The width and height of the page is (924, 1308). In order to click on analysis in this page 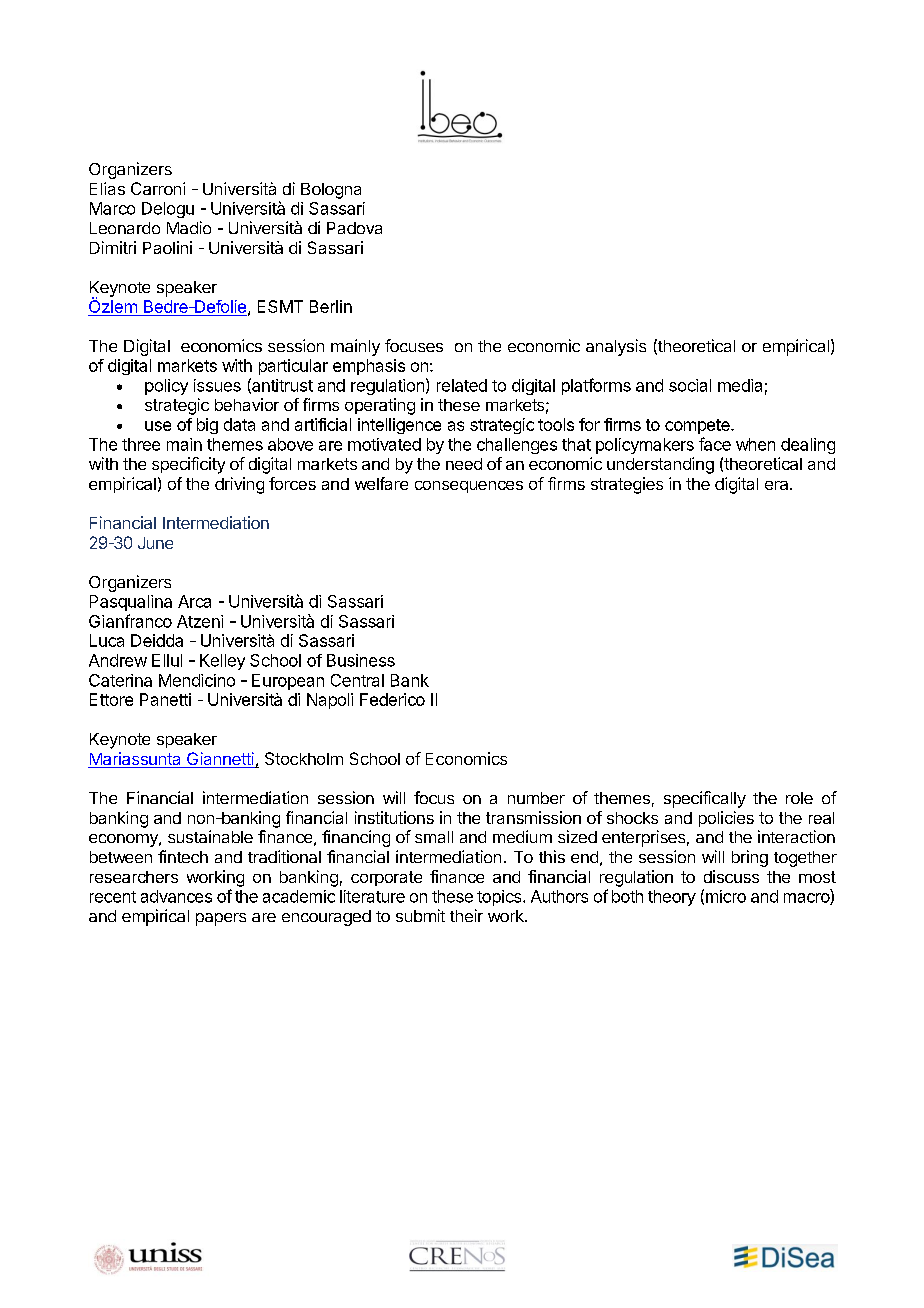, I will do `click(616, 347)`.
